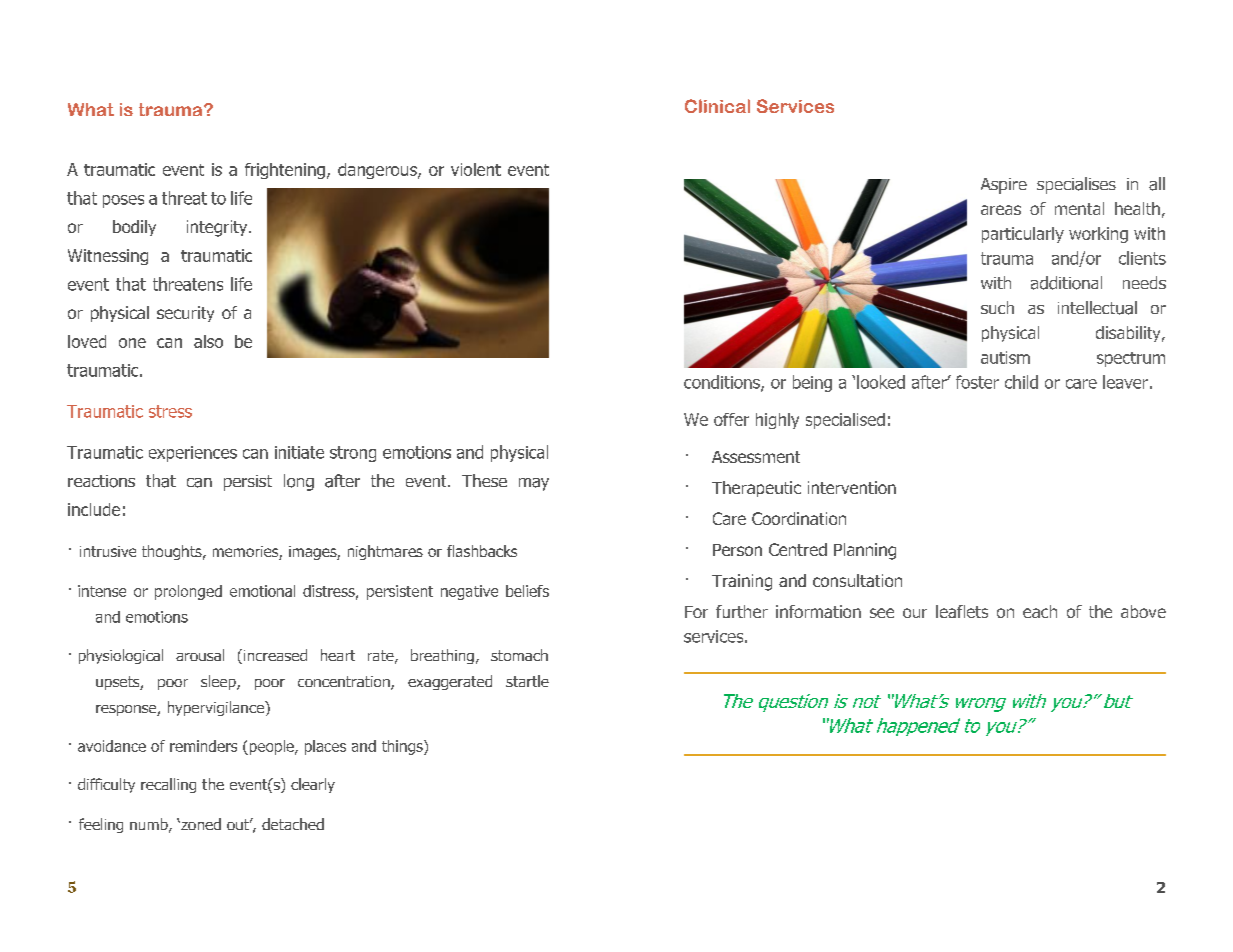 This screenshot has width=1233, height=952. What do you see at coordinates (717, 106) in the screenshot?
I see `Clinical` at bounding box center [717, 106].
